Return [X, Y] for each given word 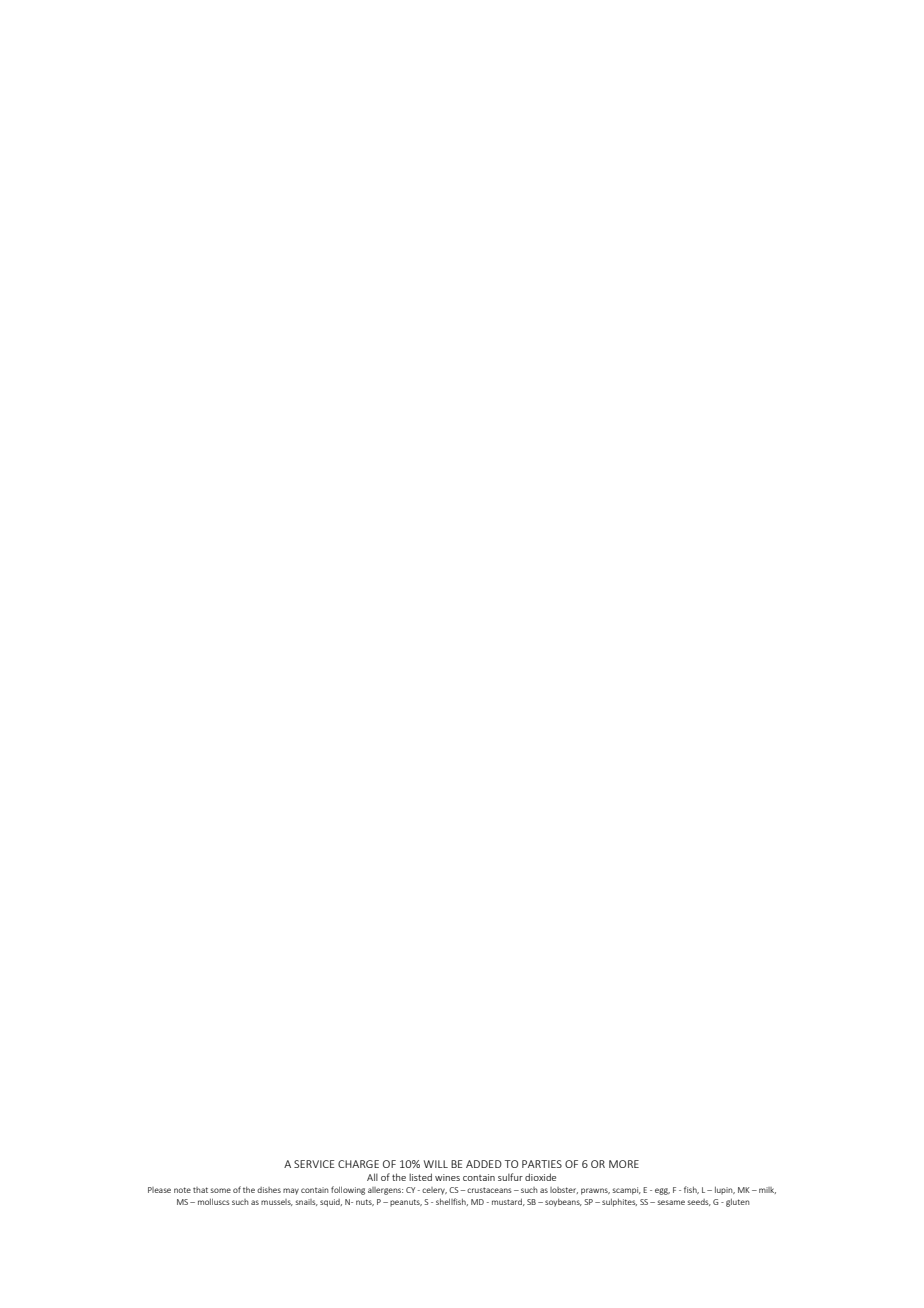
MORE [624, 1164]
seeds [699, 1202]
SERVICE [314, 1164]
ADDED [484, 1164]
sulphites [619, 1202]
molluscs [214, 1201]
